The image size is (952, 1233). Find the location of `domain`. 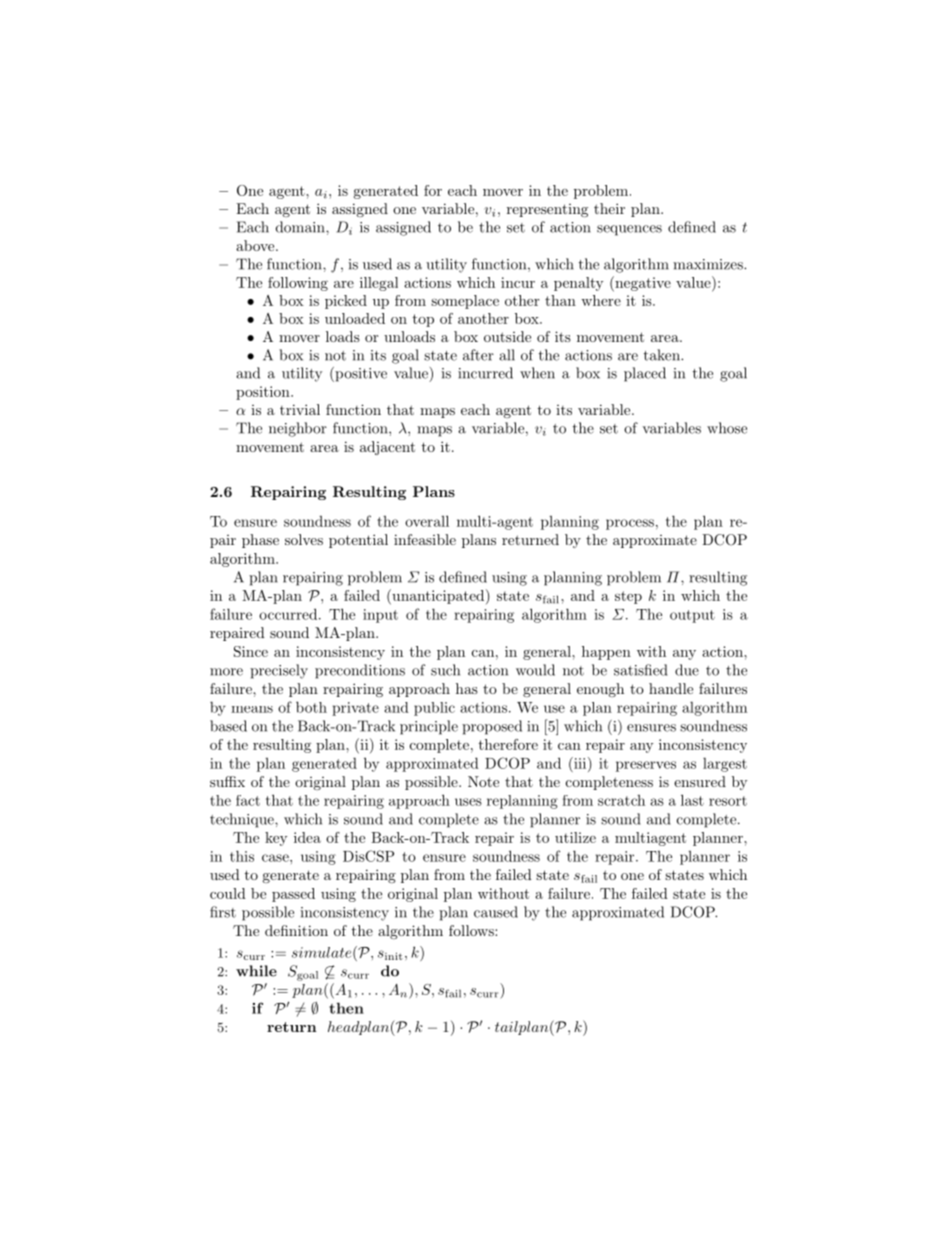

domain is located at coordinates (301, 227).
